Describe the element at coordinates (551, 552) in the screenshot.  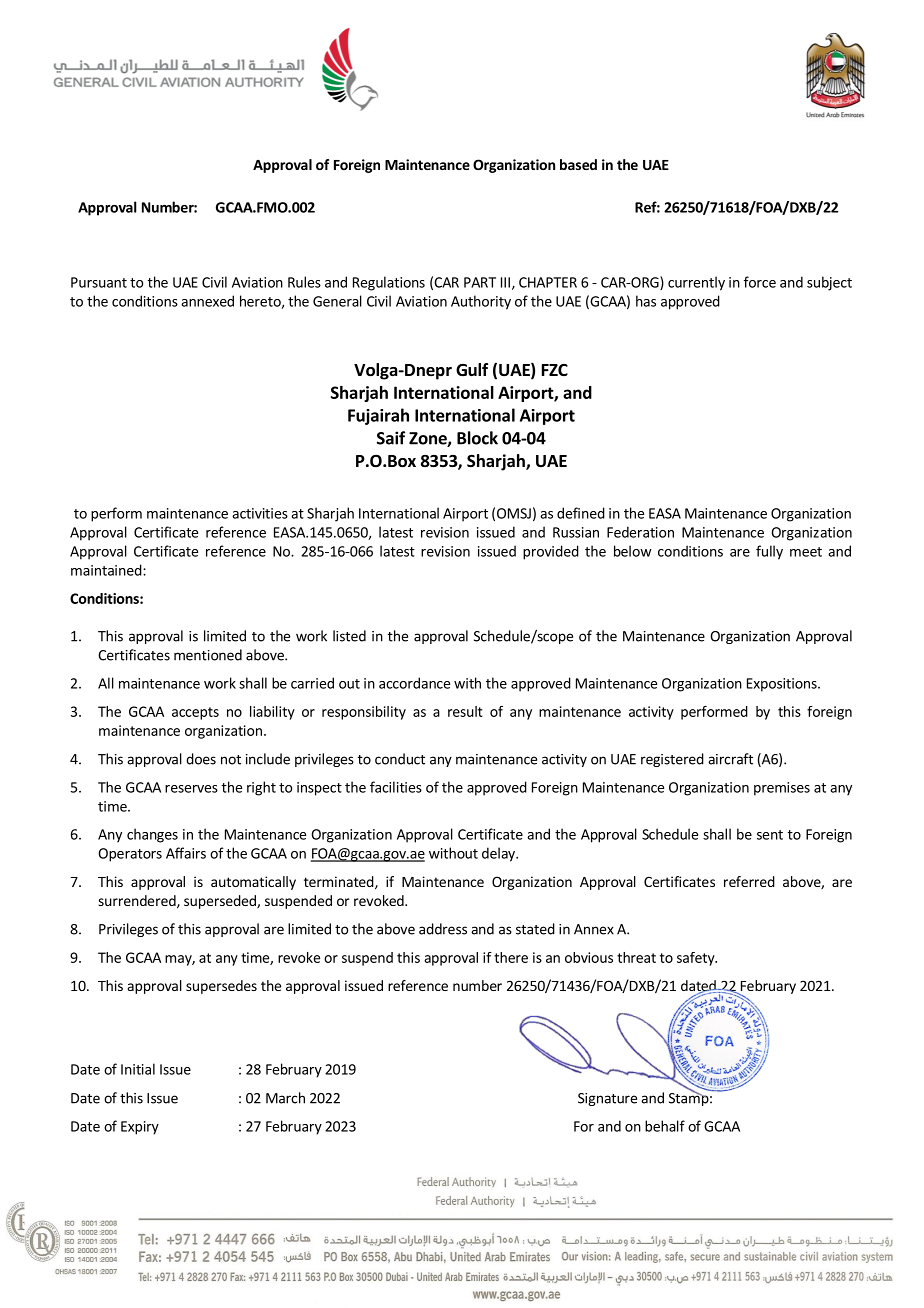
I see `provided` at that location.
